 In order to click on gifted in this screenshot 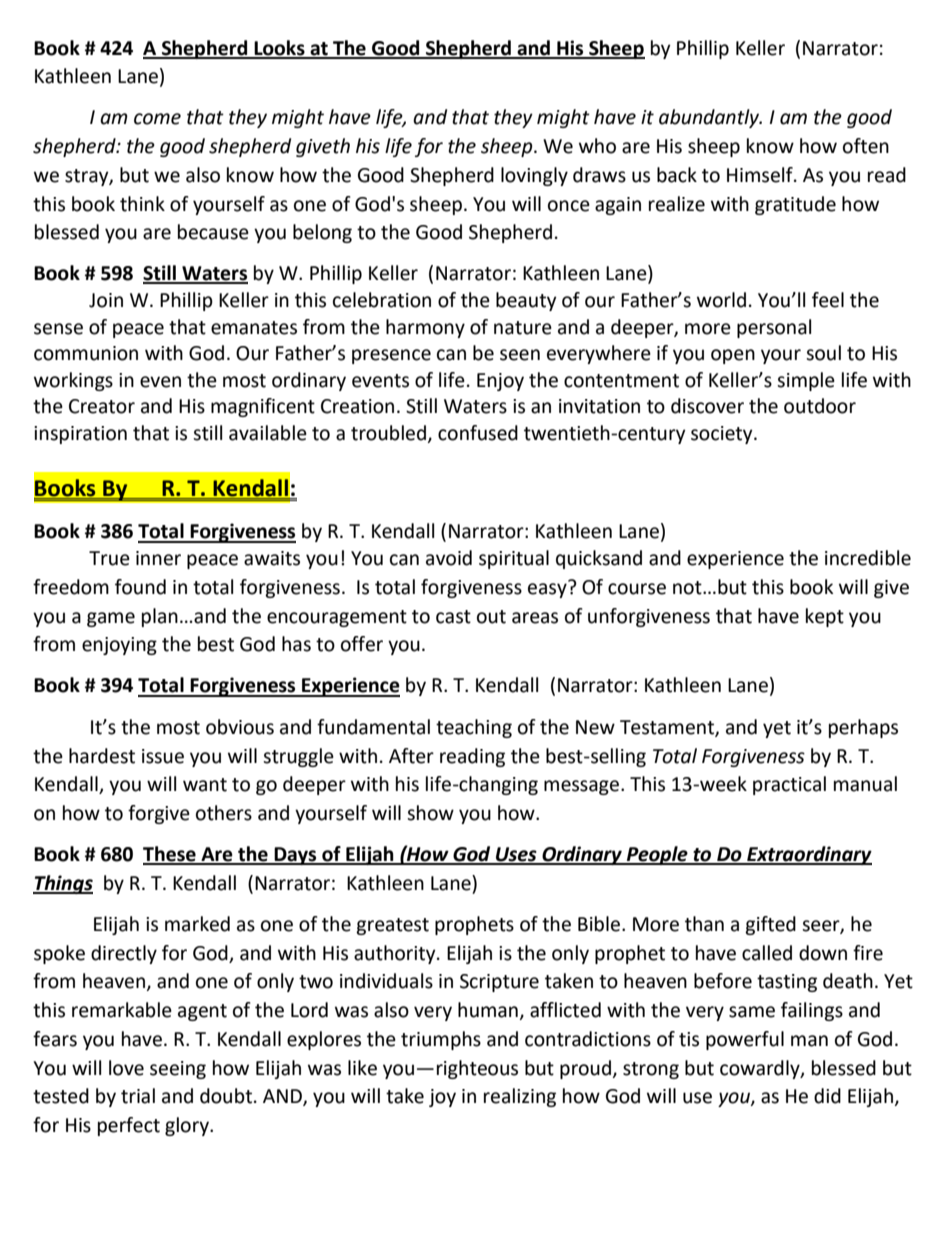, I will do `click(770, 925)`.
